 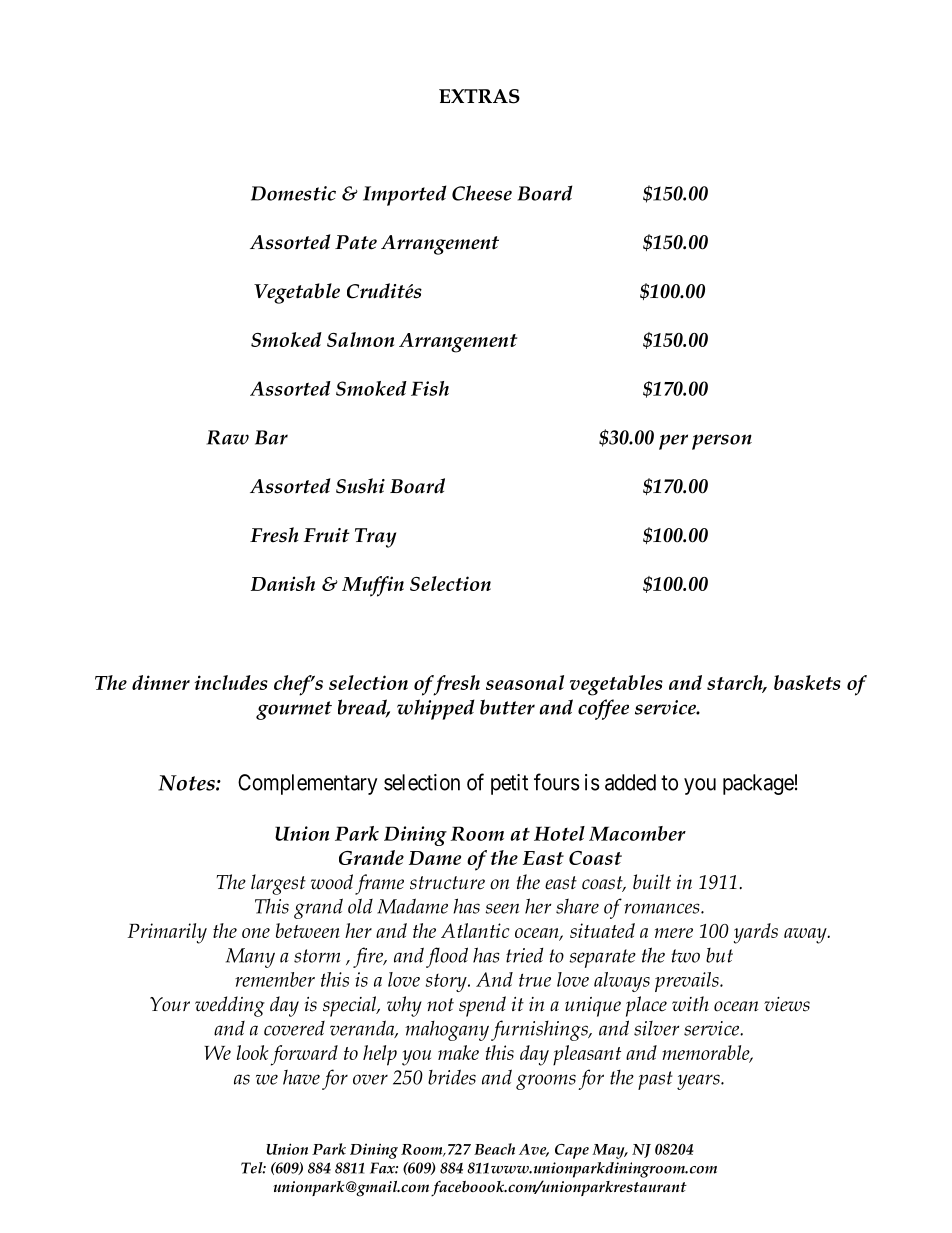 I want to click on coffee, so click(x=603, y=709).
